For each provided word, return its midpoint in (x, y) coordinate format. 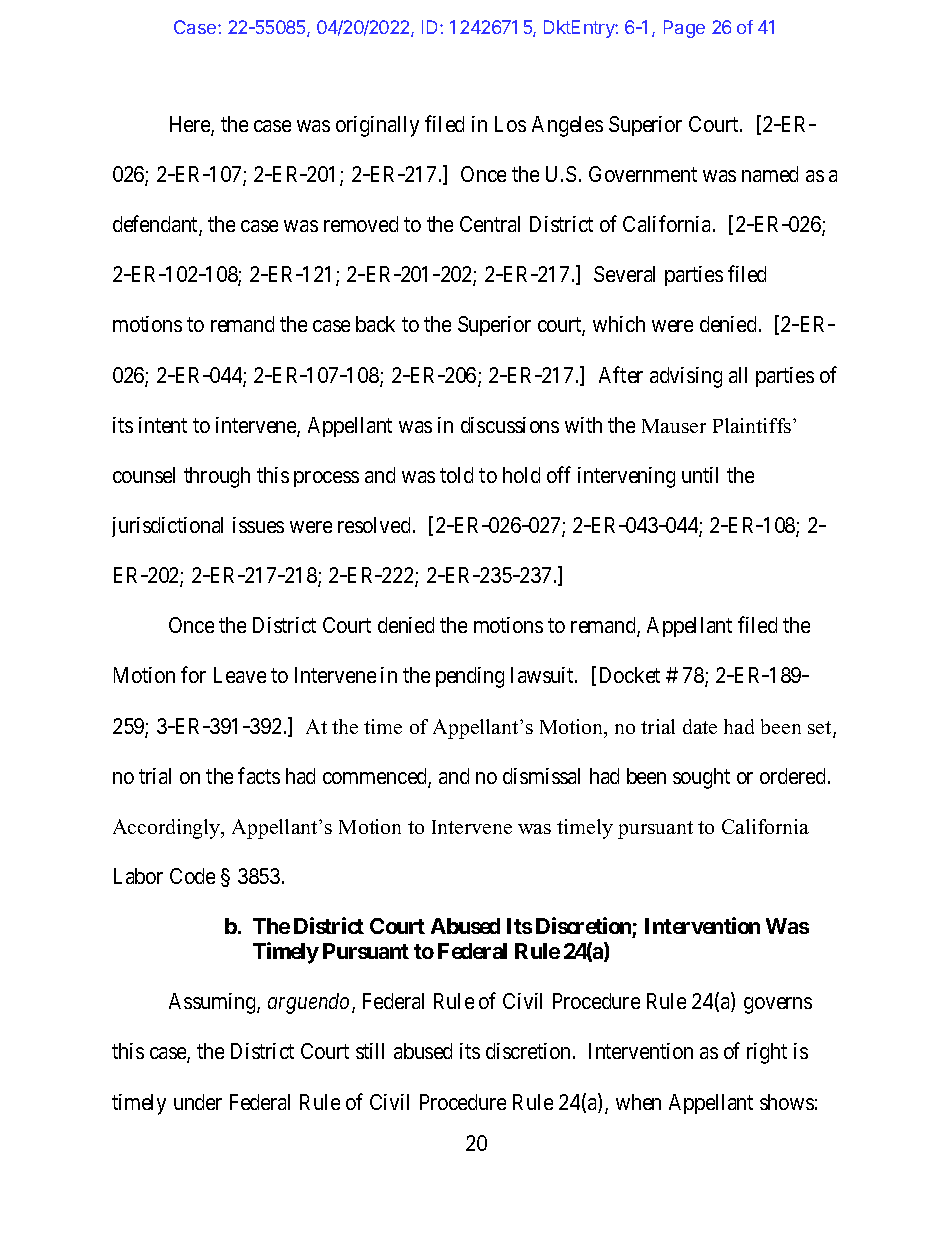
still (370, 1051)
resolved (376, 525)
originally (377, 126)
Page (684, 29)
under (198, 1102)
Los (510, 124)
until (700, 475)
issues (258, 525)
